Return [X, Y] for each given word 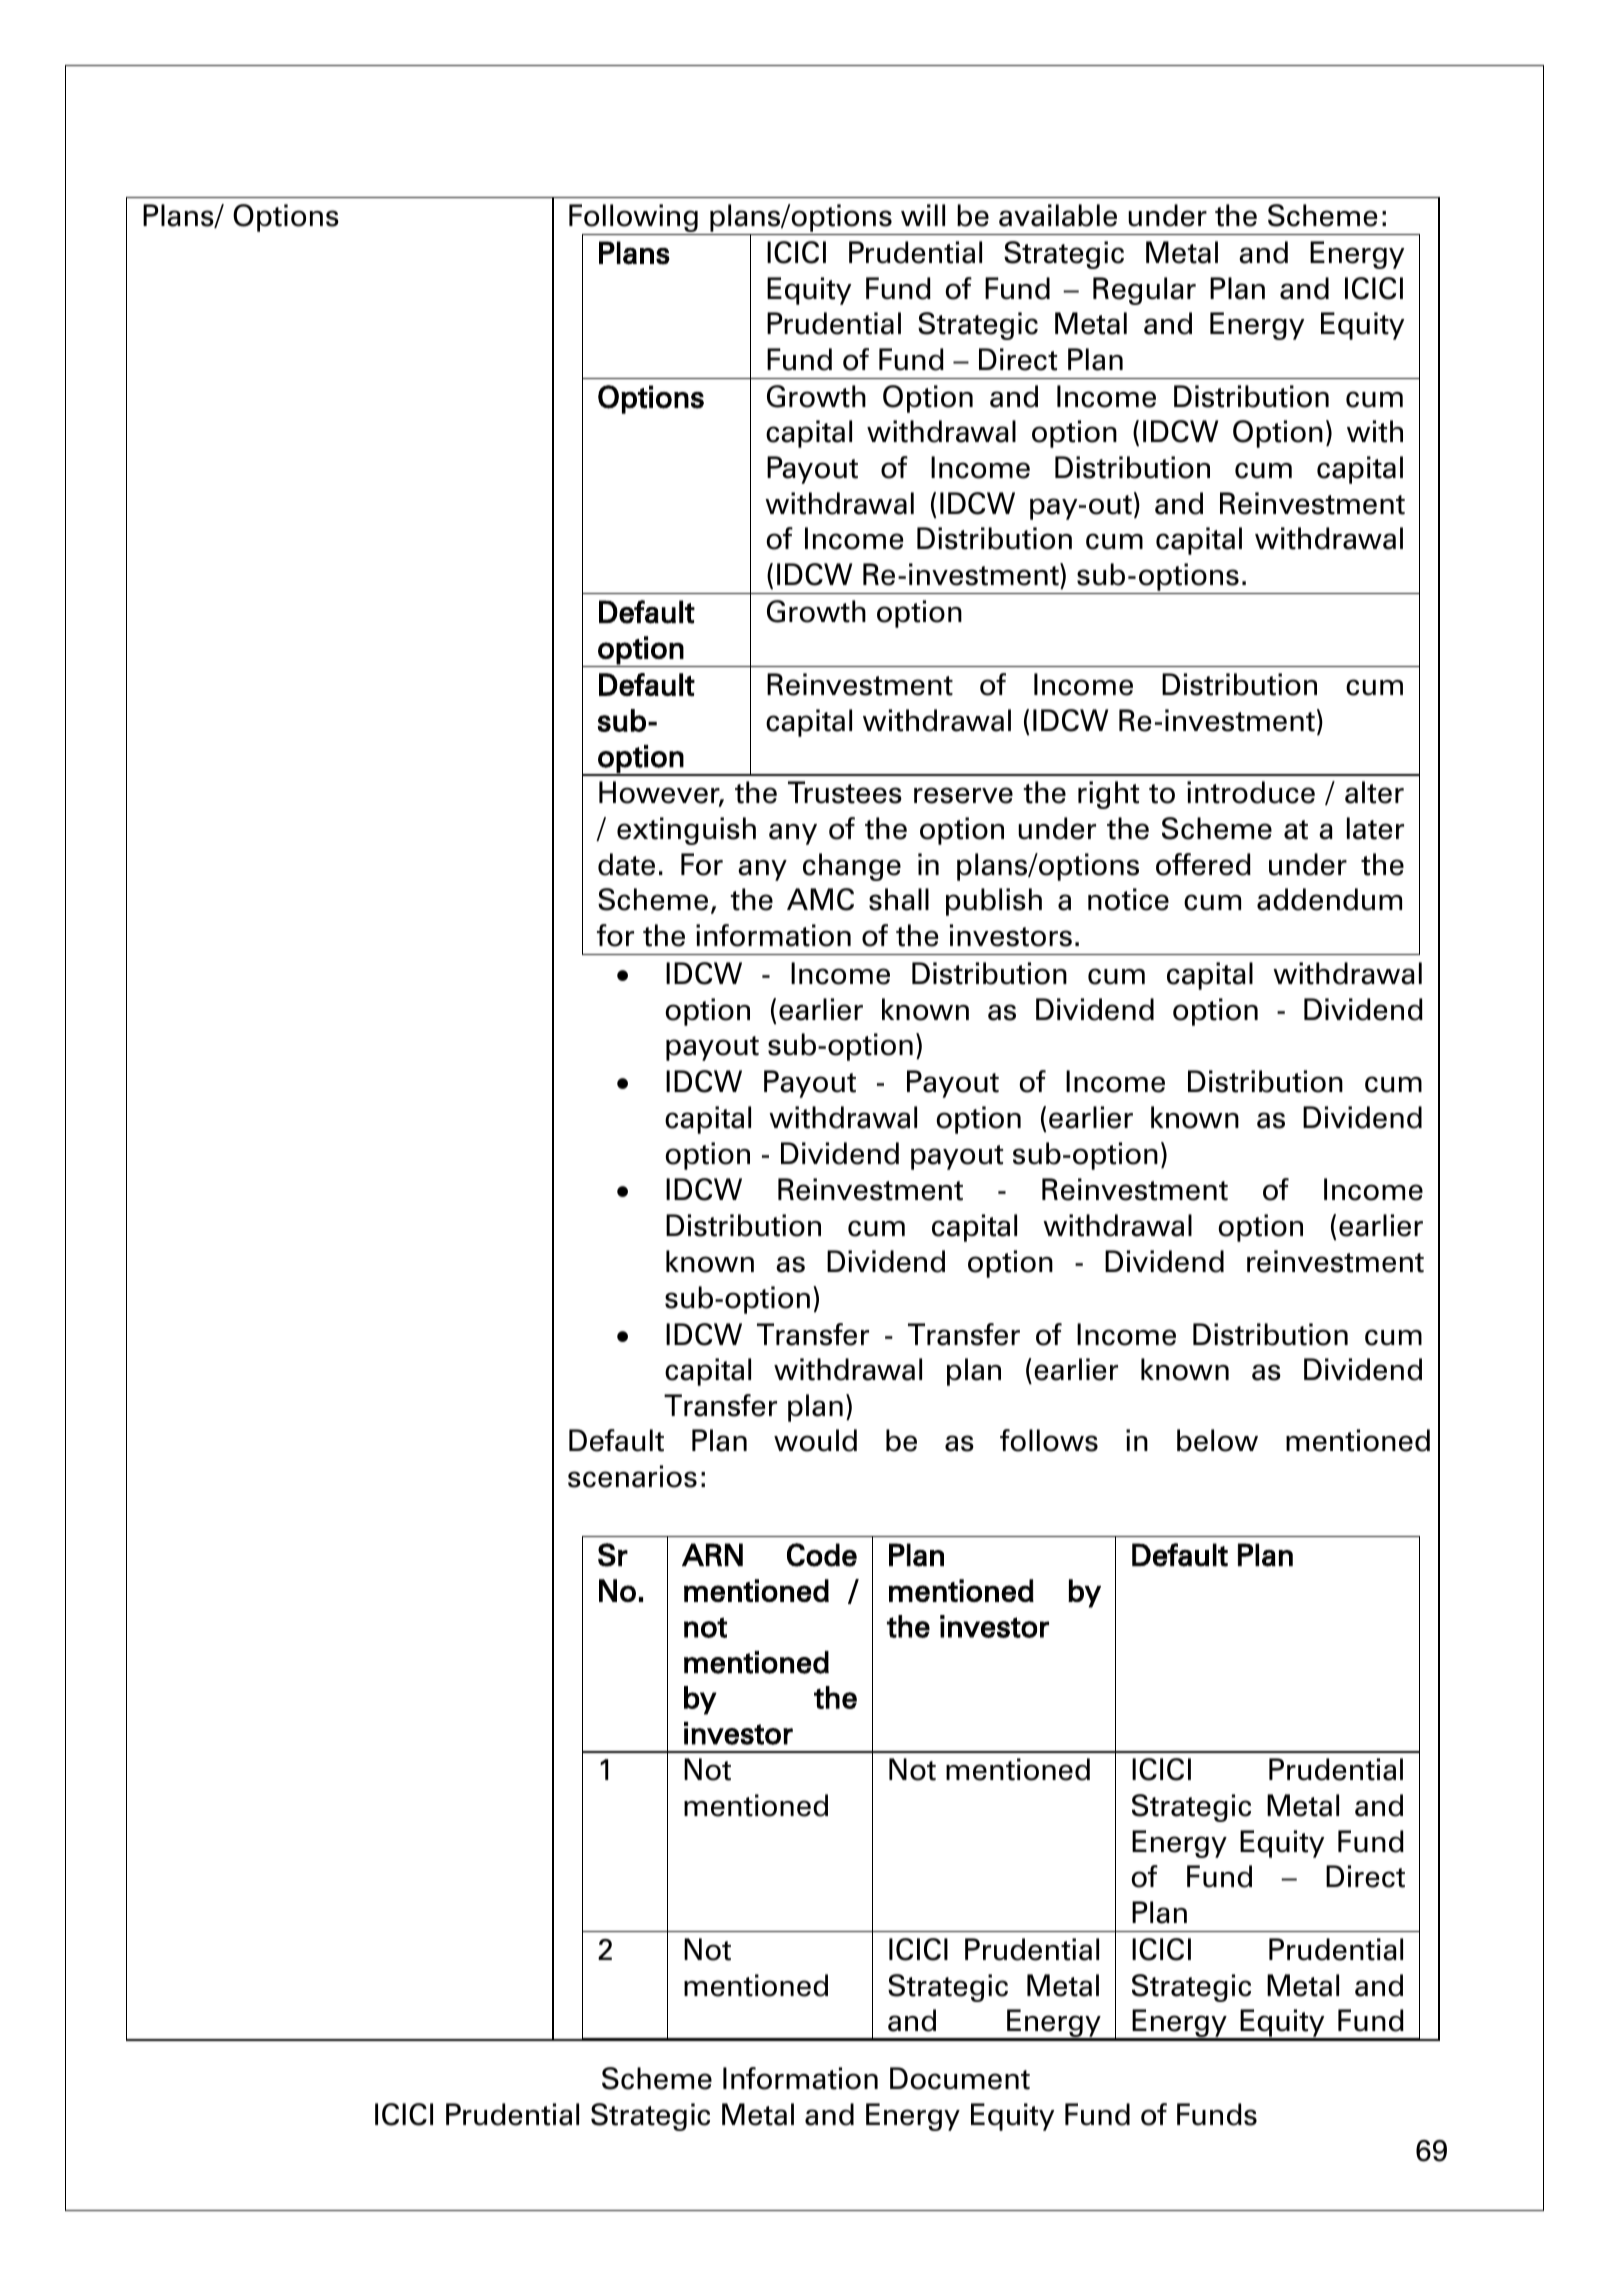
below [1217, 1440]
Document [960, 2078]
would [815, 1440]
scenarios [632, 1476]
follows [1049, 1440]
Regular [1144, 291]
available [1058, 215]
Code [822, 1555]
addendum [1329, 899]
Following [634, 219]
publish [994, 902]
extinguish [686, 831]
